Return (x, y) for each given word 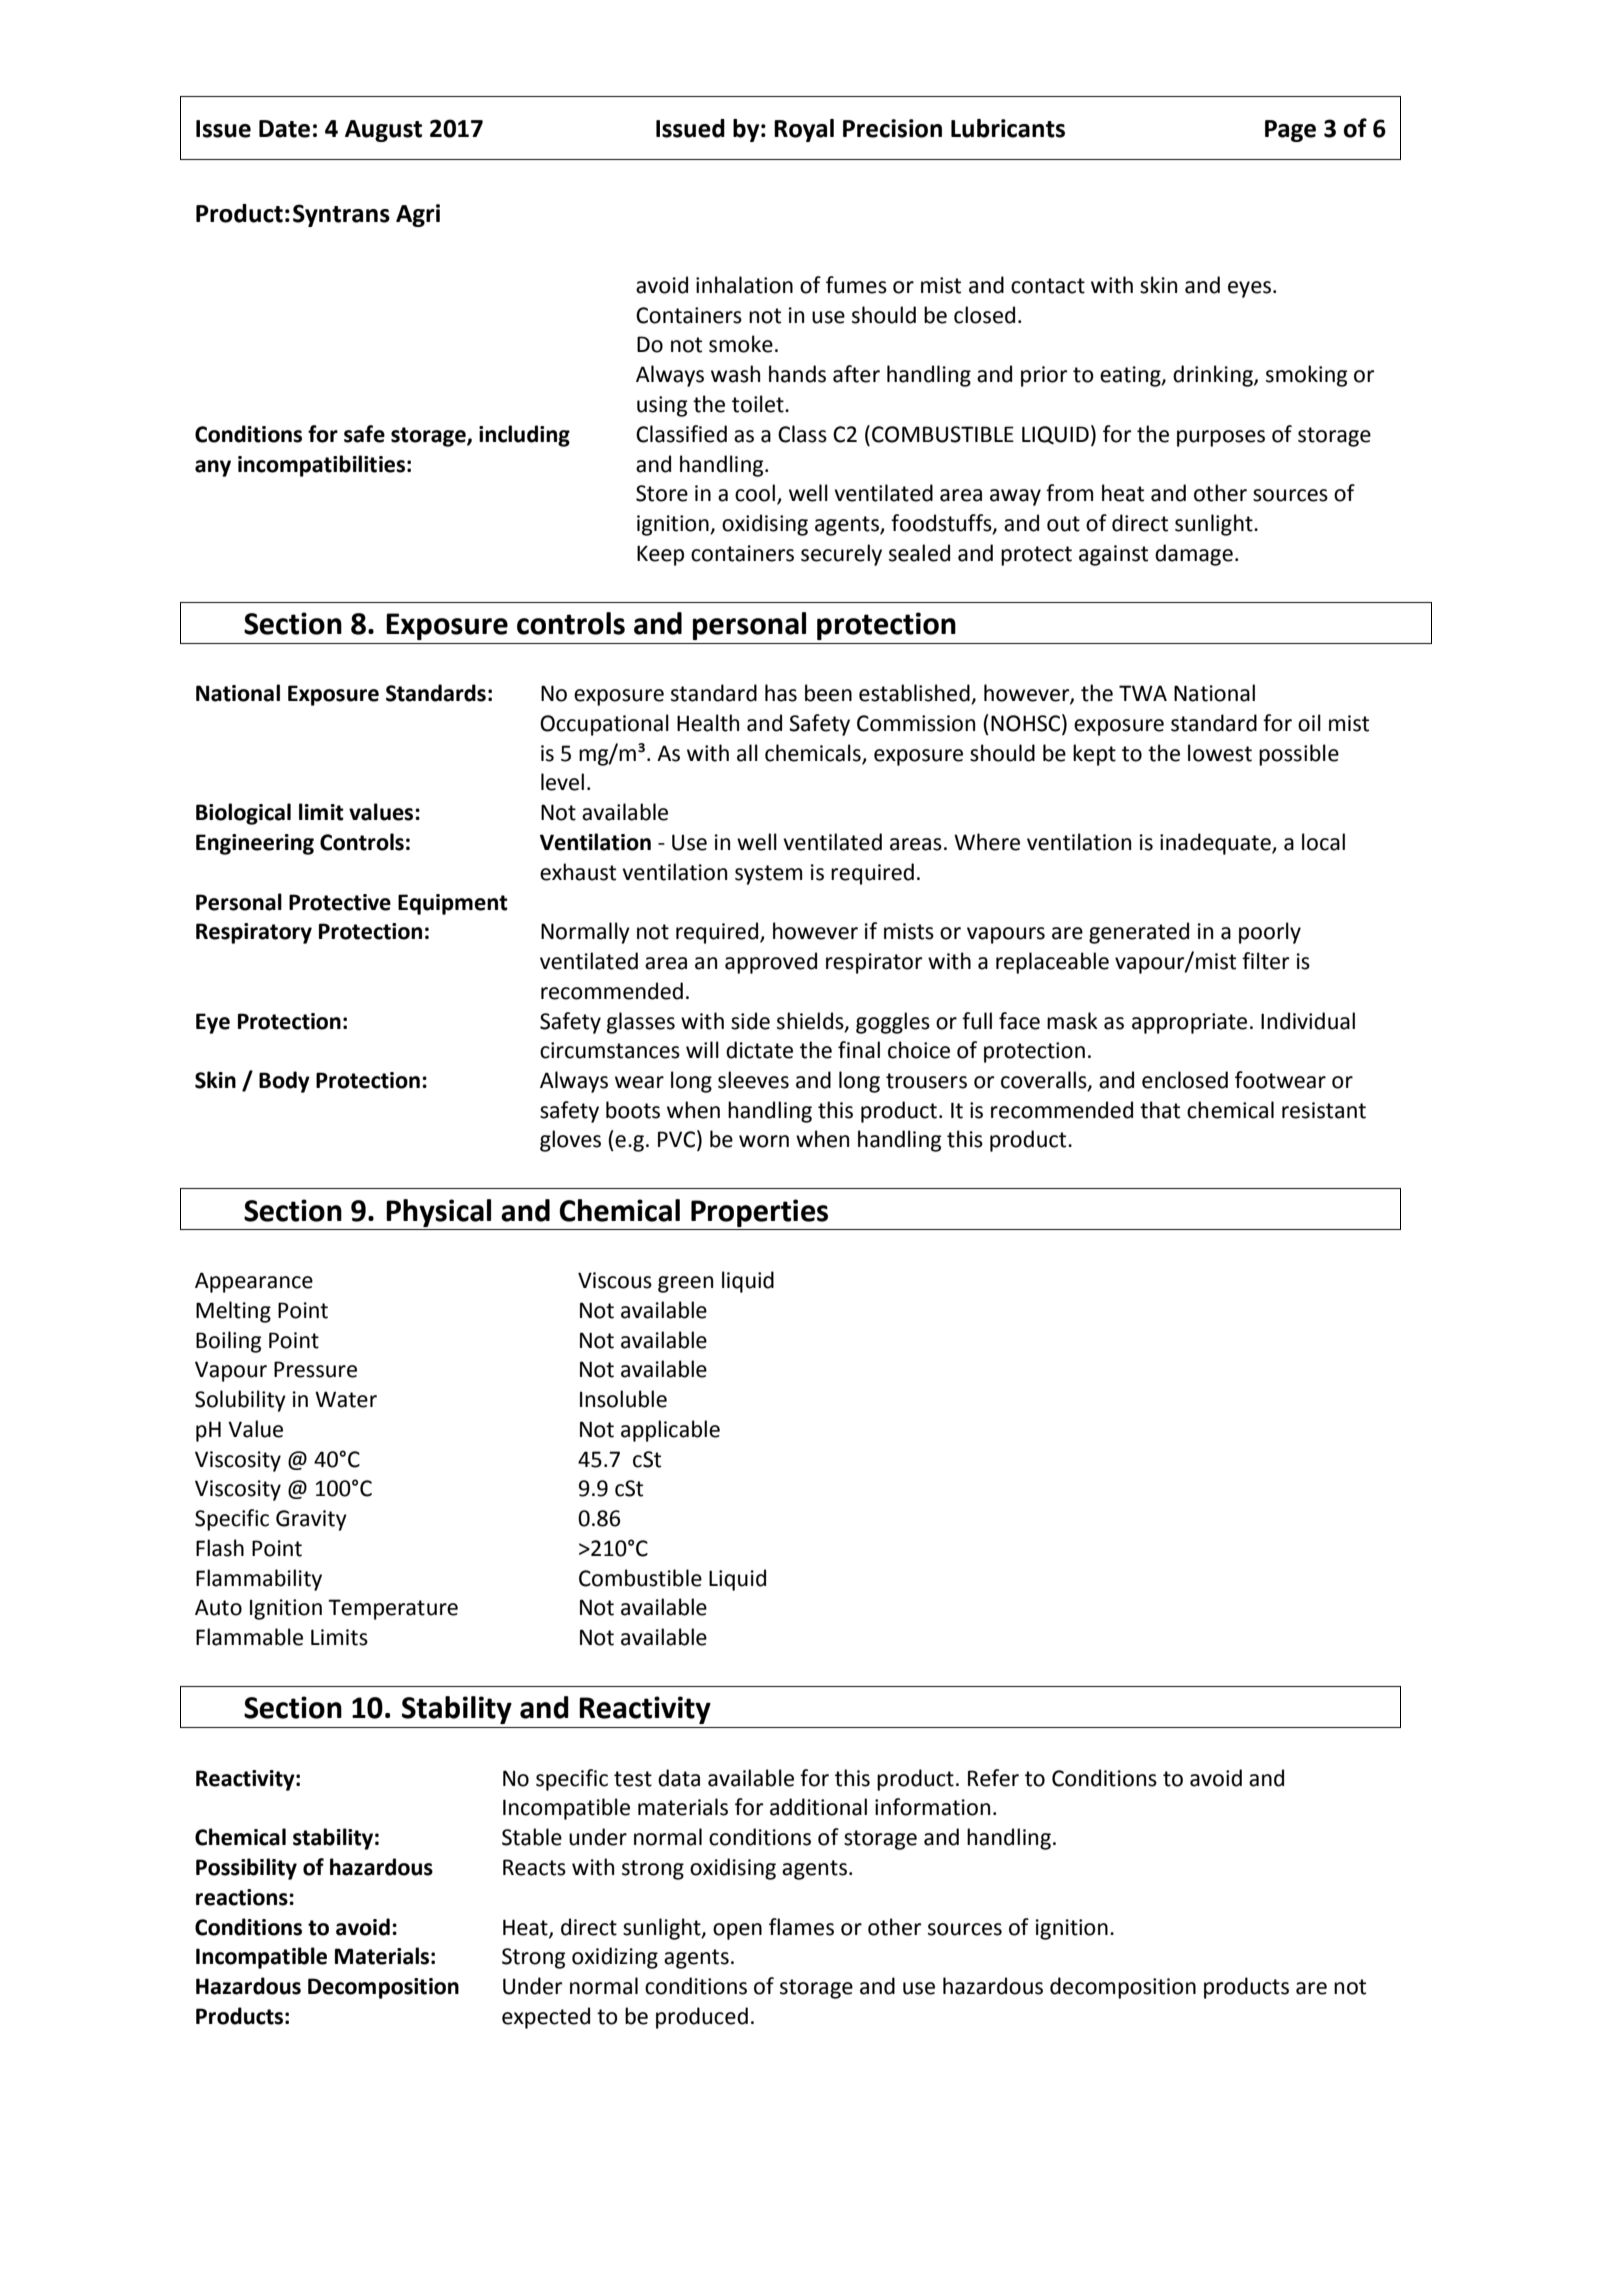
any (213, 468)
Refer (993, 1778)
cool (755, 493)
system (768, 875)
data (679, 1778)
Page (1290, 131)
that (1160, 1110)
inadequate (1216, 844)
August (383, 131)
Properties (759, 1213)
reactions (243, 1897)
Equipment (453, 904)
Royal (804, 130)
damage (1194, 555)
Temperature (393, 1609)
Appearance (254, 1282)
